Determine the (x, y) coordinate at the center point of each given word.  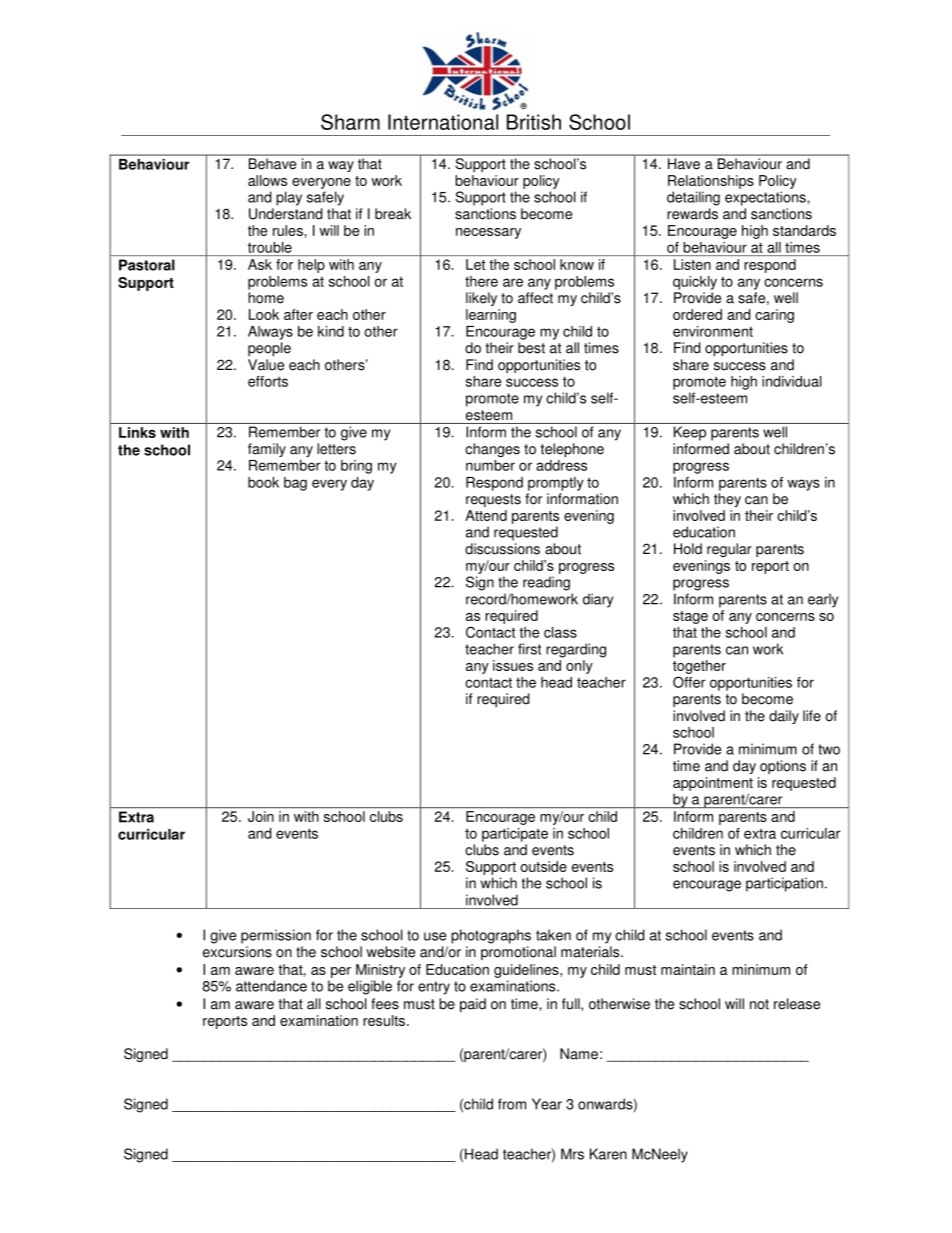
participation (784, 884)
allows (267, 180)
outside (544, 866)
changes (492, 450)
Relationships (711, 182)
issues (513, 665)
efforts (268, 381)
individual (792, 381)
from (512, 1104)
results (384, 1020)
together (699, 667)
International (443, 122)
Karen (608, 1154)
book (263, 482)
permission (276, 936)
